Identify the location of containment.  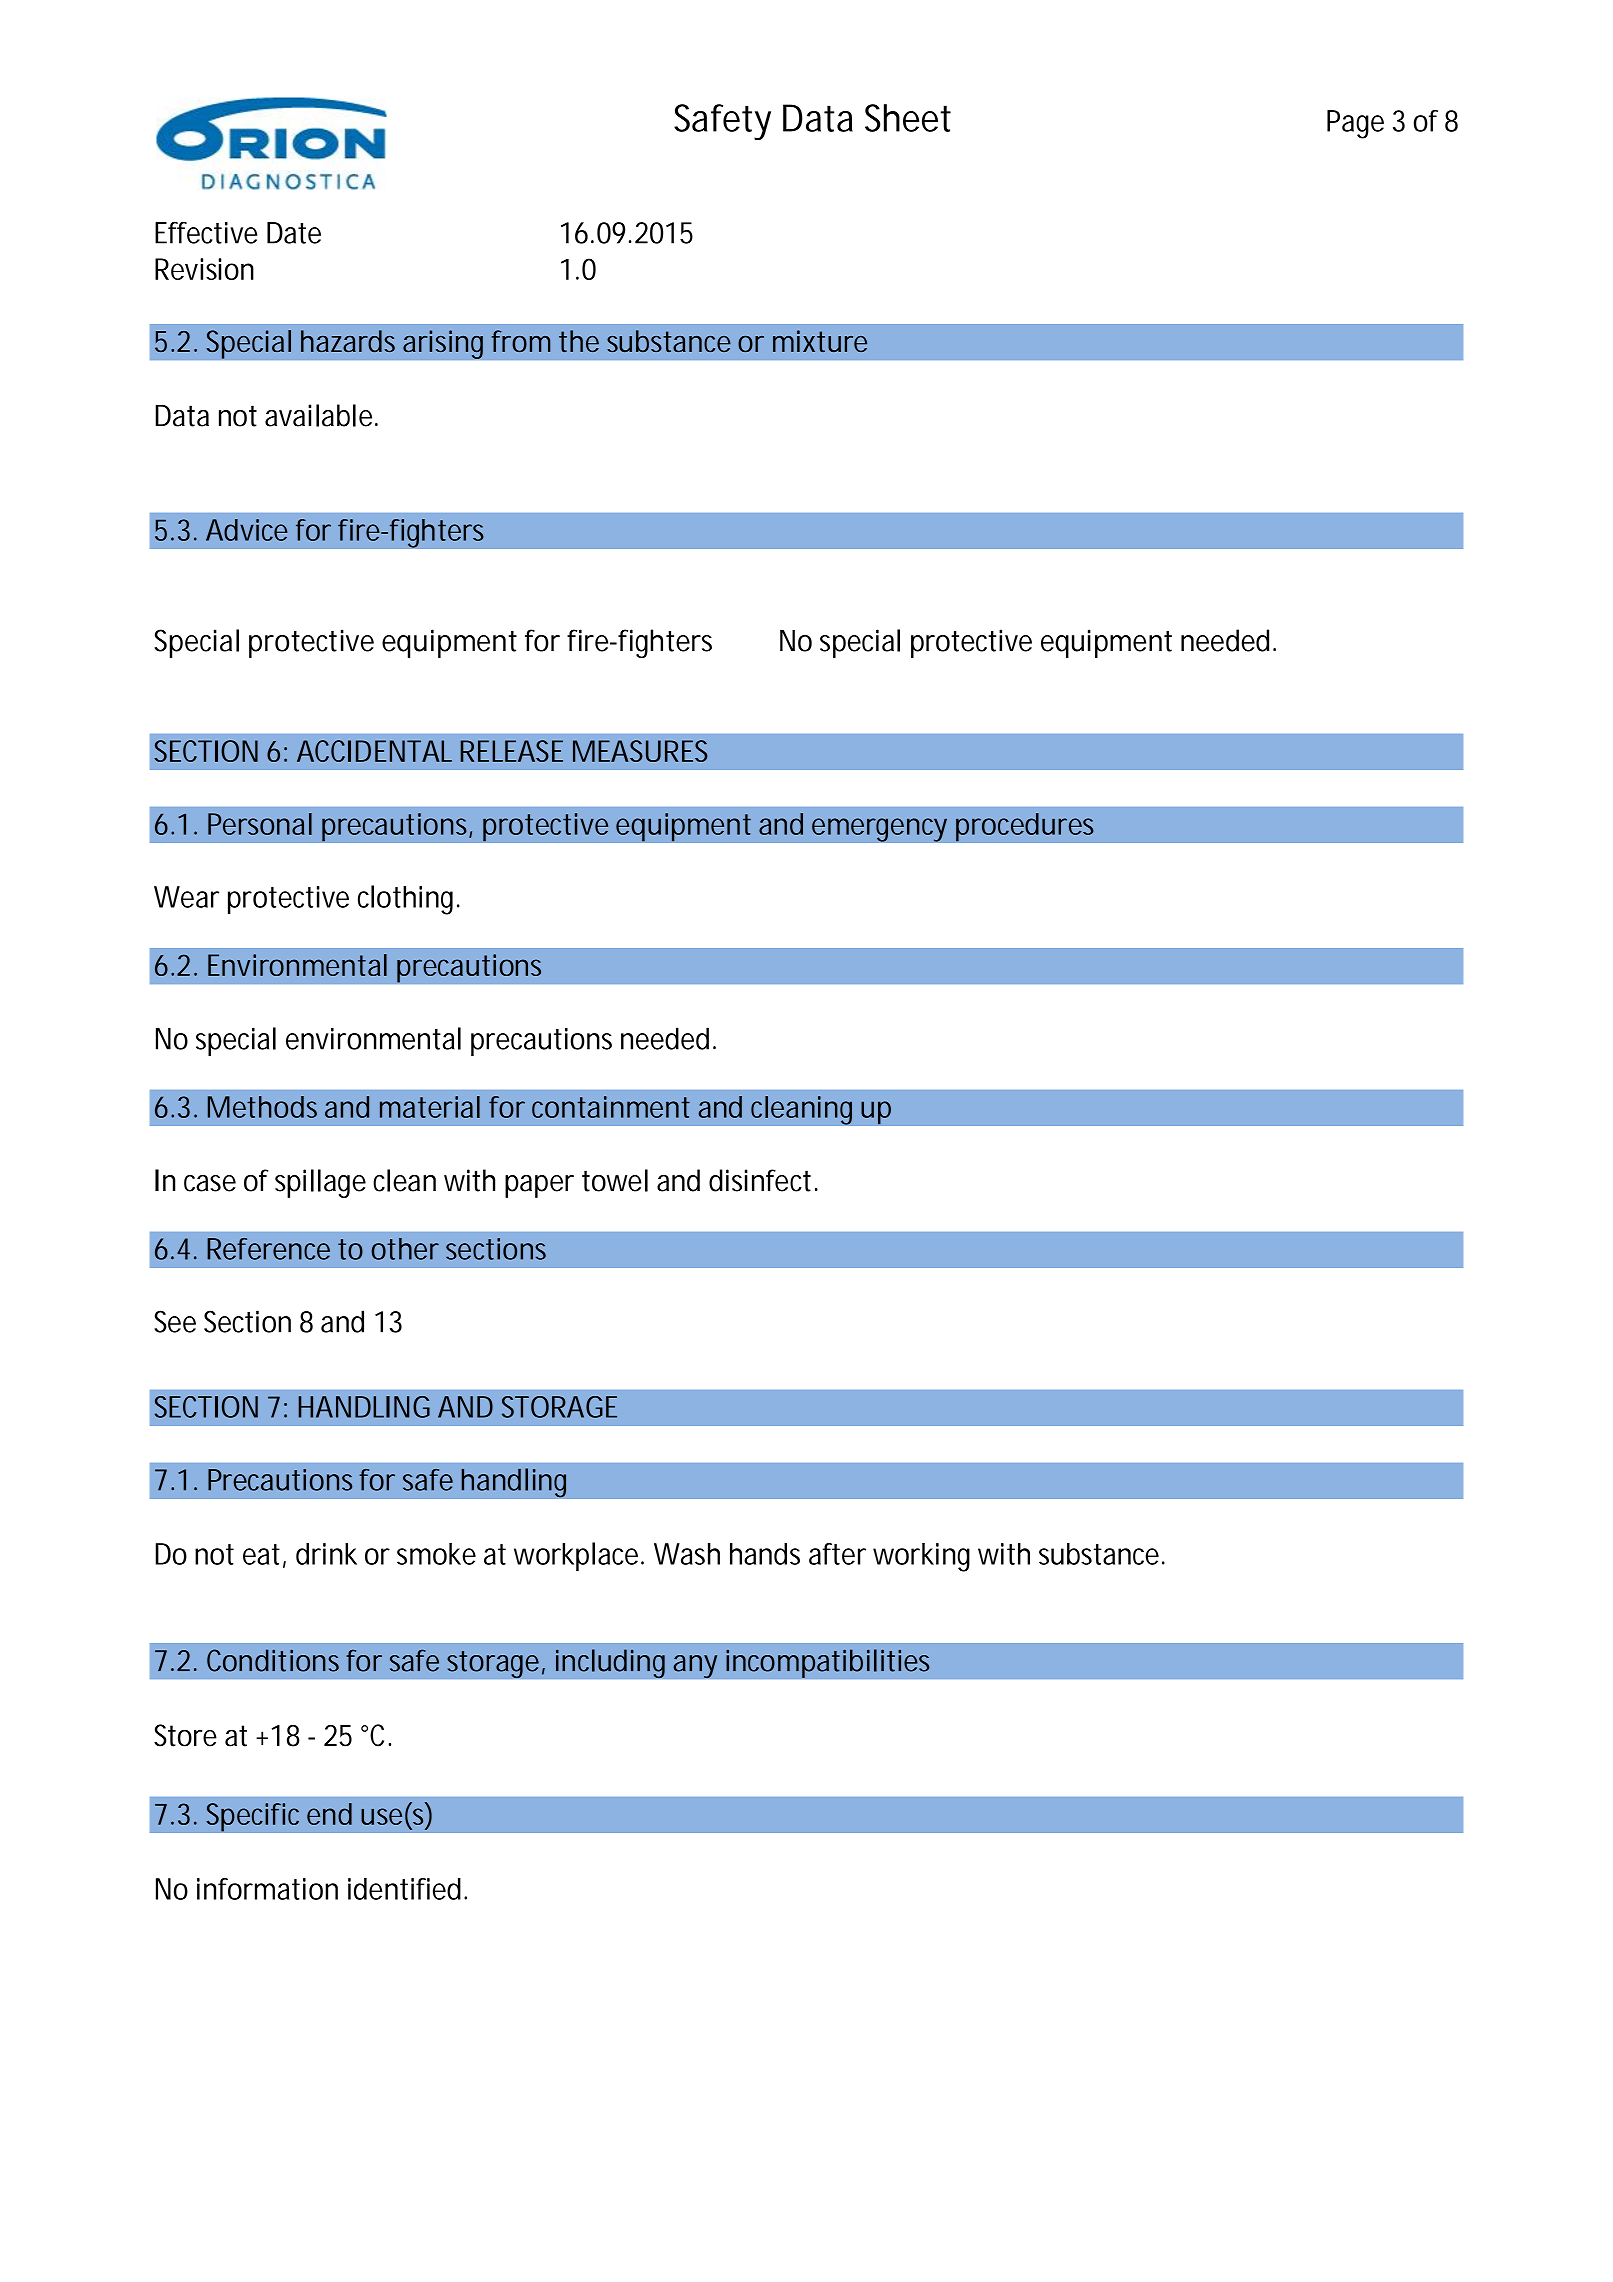
(611, 1107).
